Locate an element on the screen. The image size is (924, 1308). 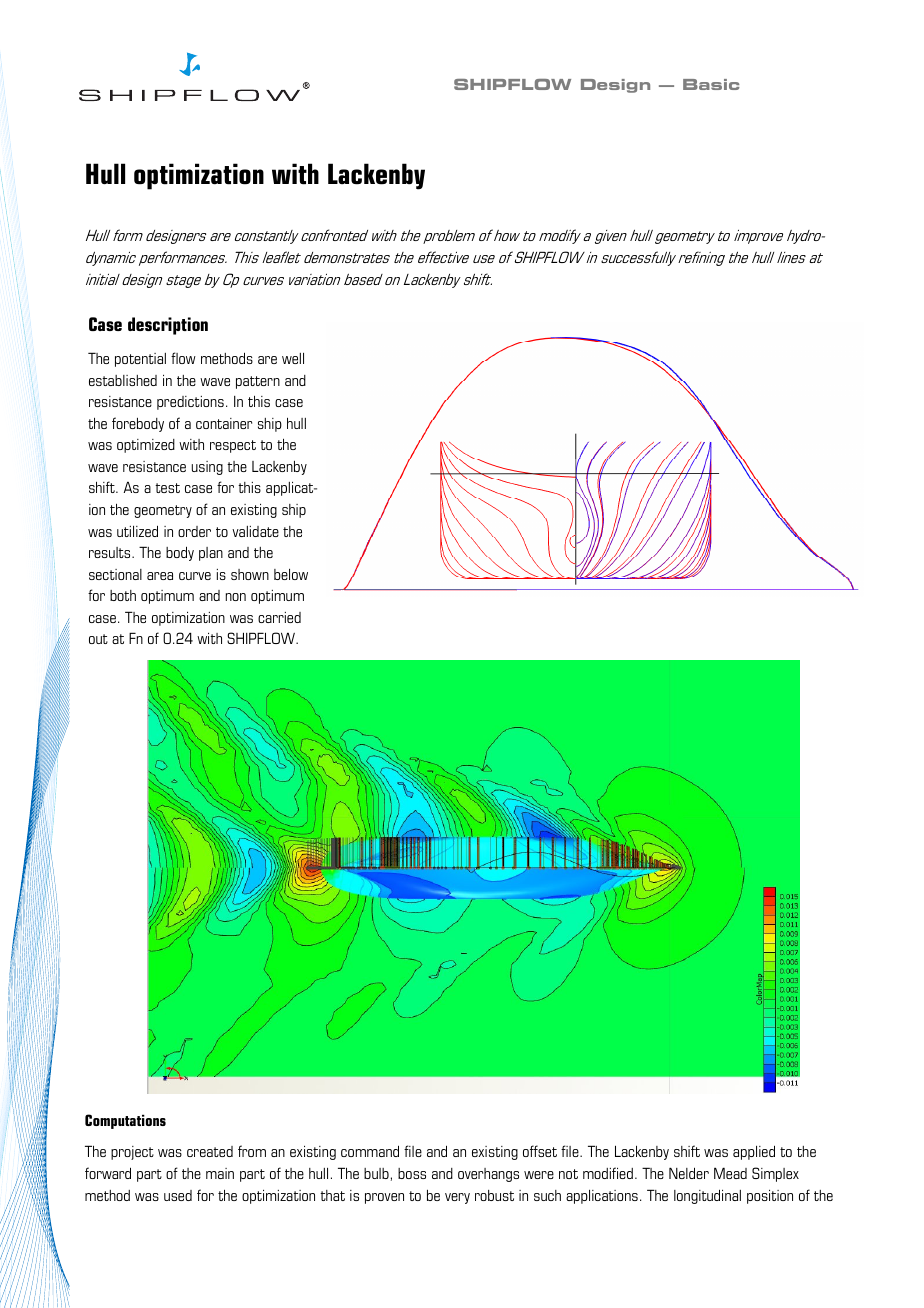
description is located at coordinates (168, 326).
